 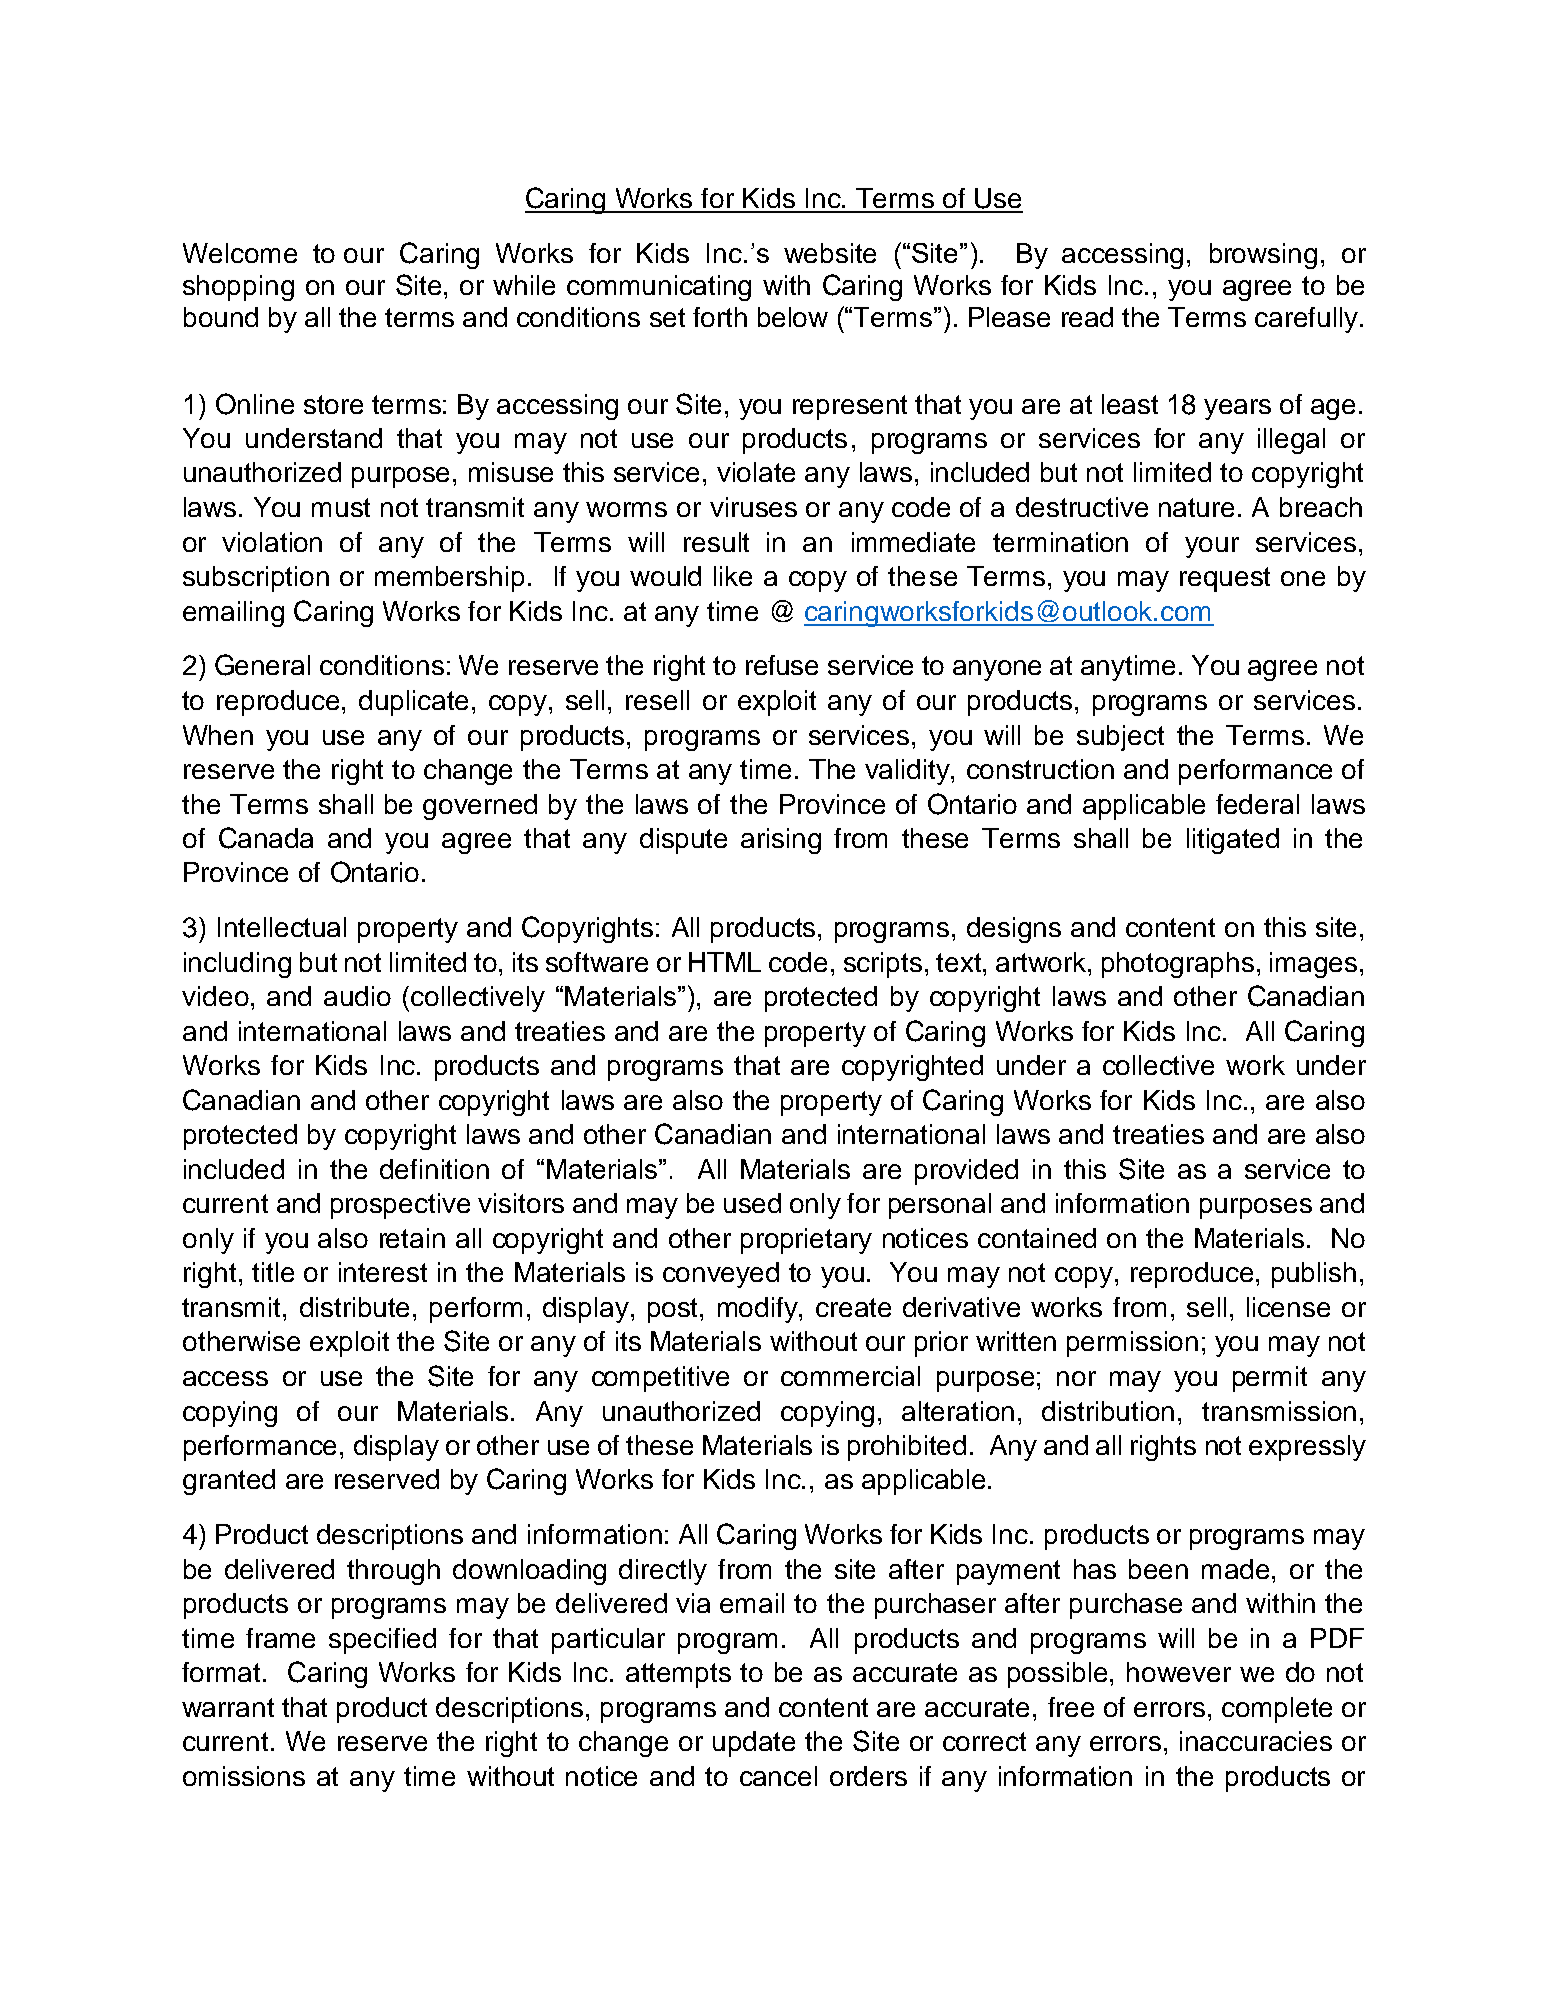 What do you see at coordinates (1225, 579) in the document?
I see `request` at bounding box center [1225, 579].
